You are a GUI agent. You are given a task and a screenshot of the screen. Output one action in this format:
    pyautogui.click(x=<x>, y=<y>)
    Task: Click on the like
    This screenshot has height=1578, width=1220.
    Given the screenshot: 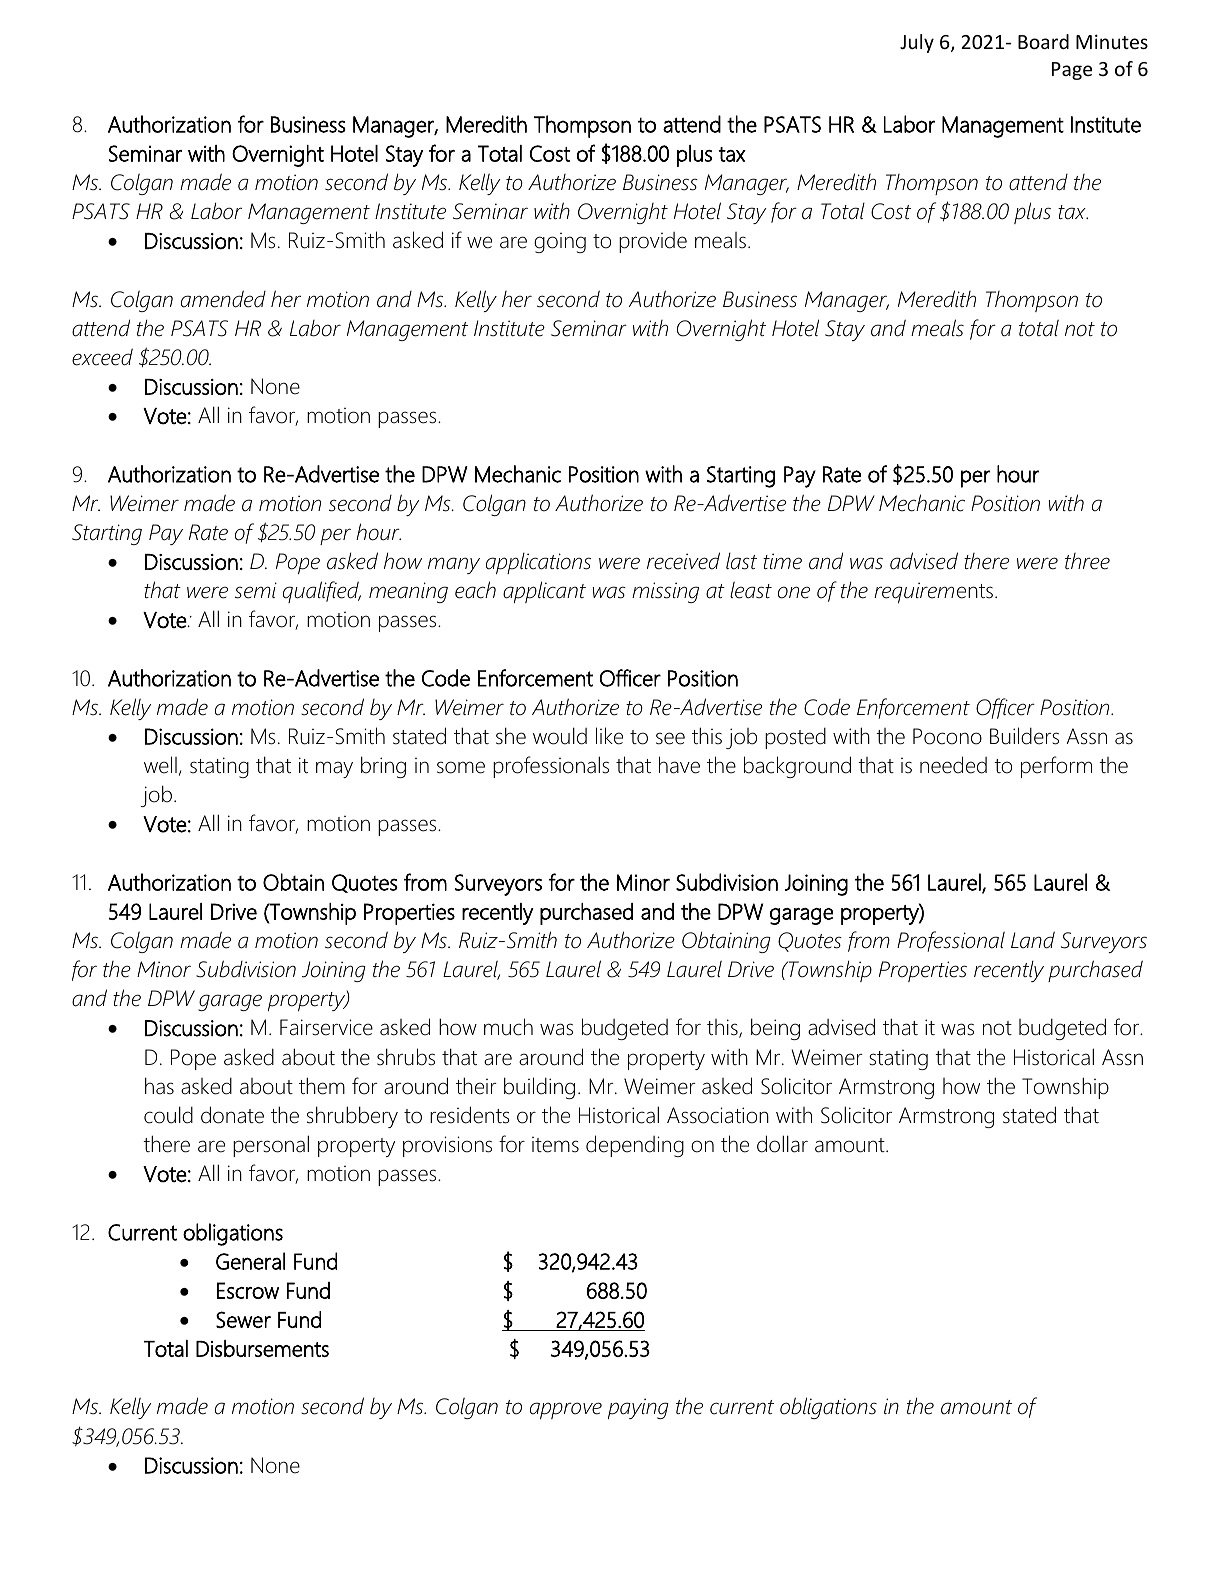 What is the action you would take?
    pyautogui.click(x=609, y=736)
